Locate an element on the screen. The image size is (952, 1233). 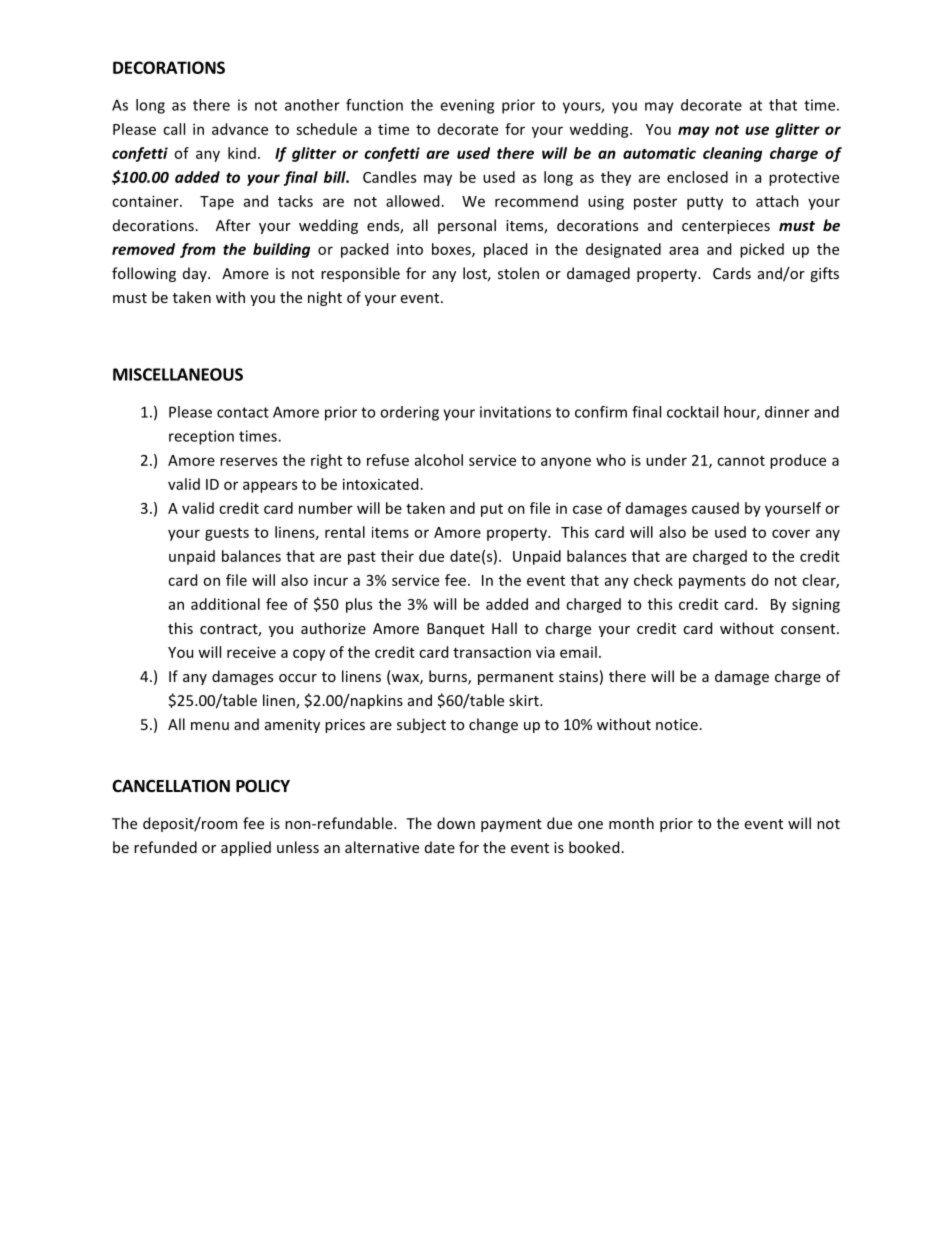
applied is located at coordinates (246, 848).
